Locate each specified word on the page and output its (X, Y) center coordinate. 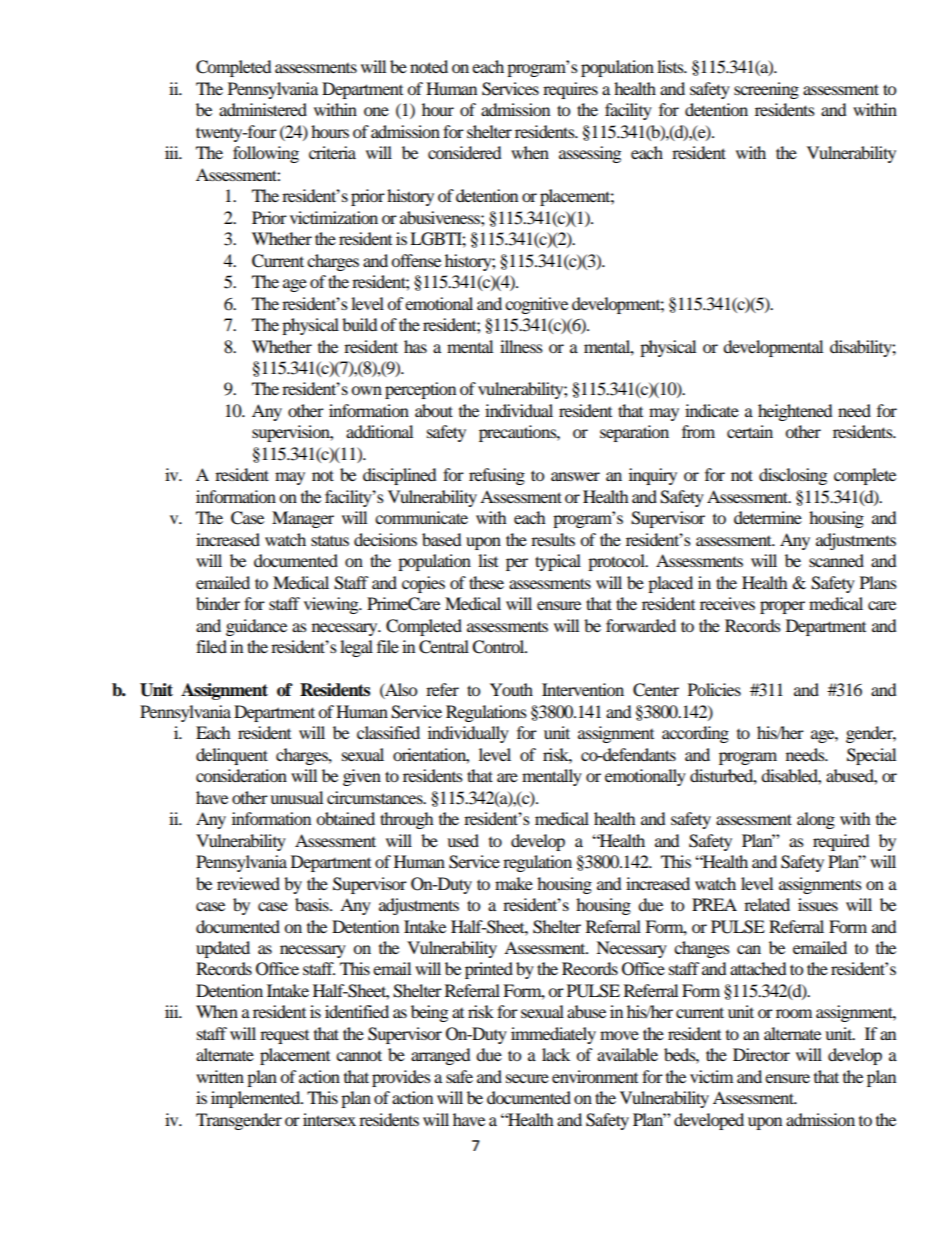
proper (782, 607)
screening (766, 90)
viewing (332, 605)
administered (263, 109)
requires (570, 90)
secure (527, 1078)
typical (558, 562)
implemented (257, 1099)
